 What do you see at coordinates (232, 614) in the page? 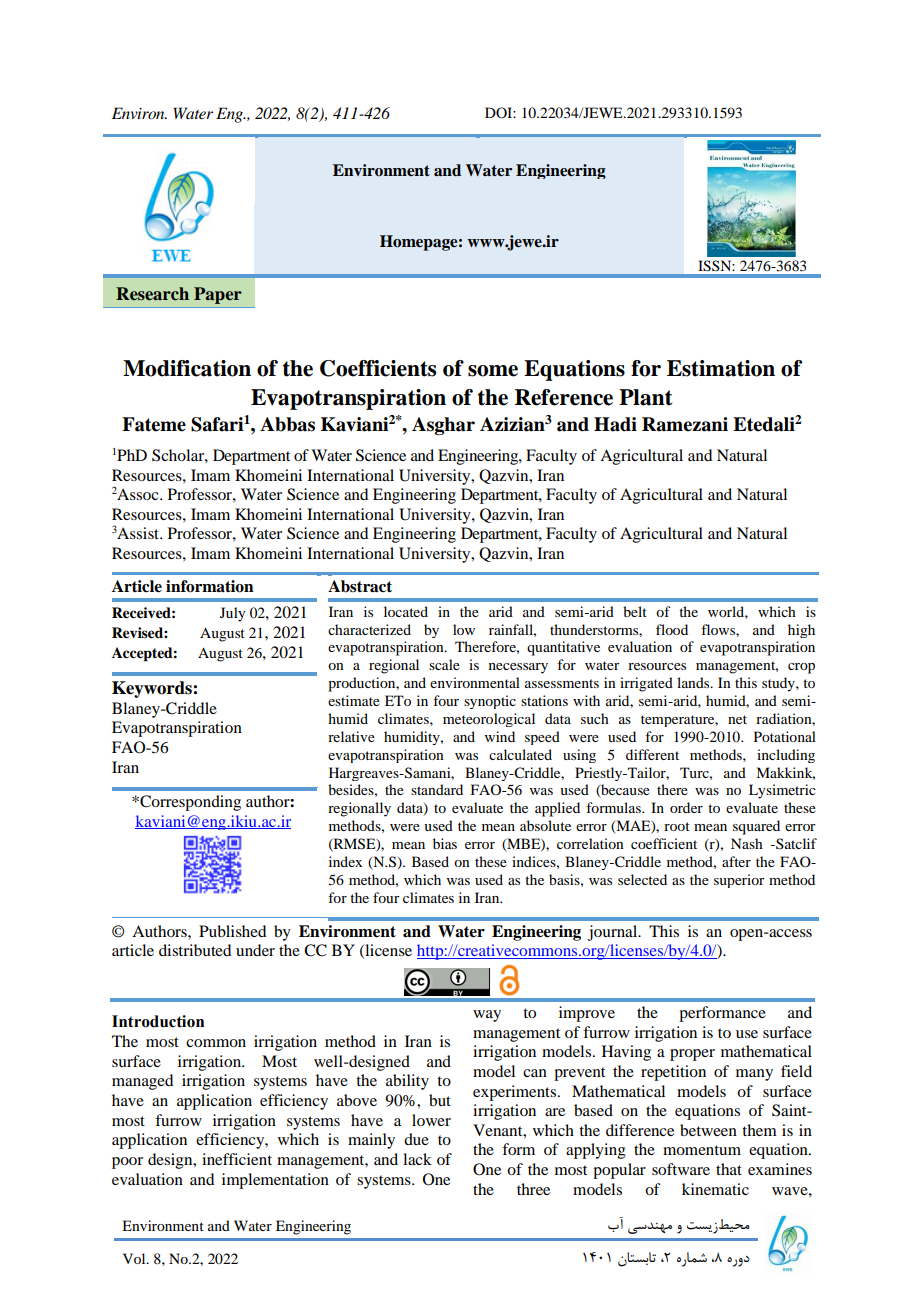
I see `July` at bounding box center [232, 614].
